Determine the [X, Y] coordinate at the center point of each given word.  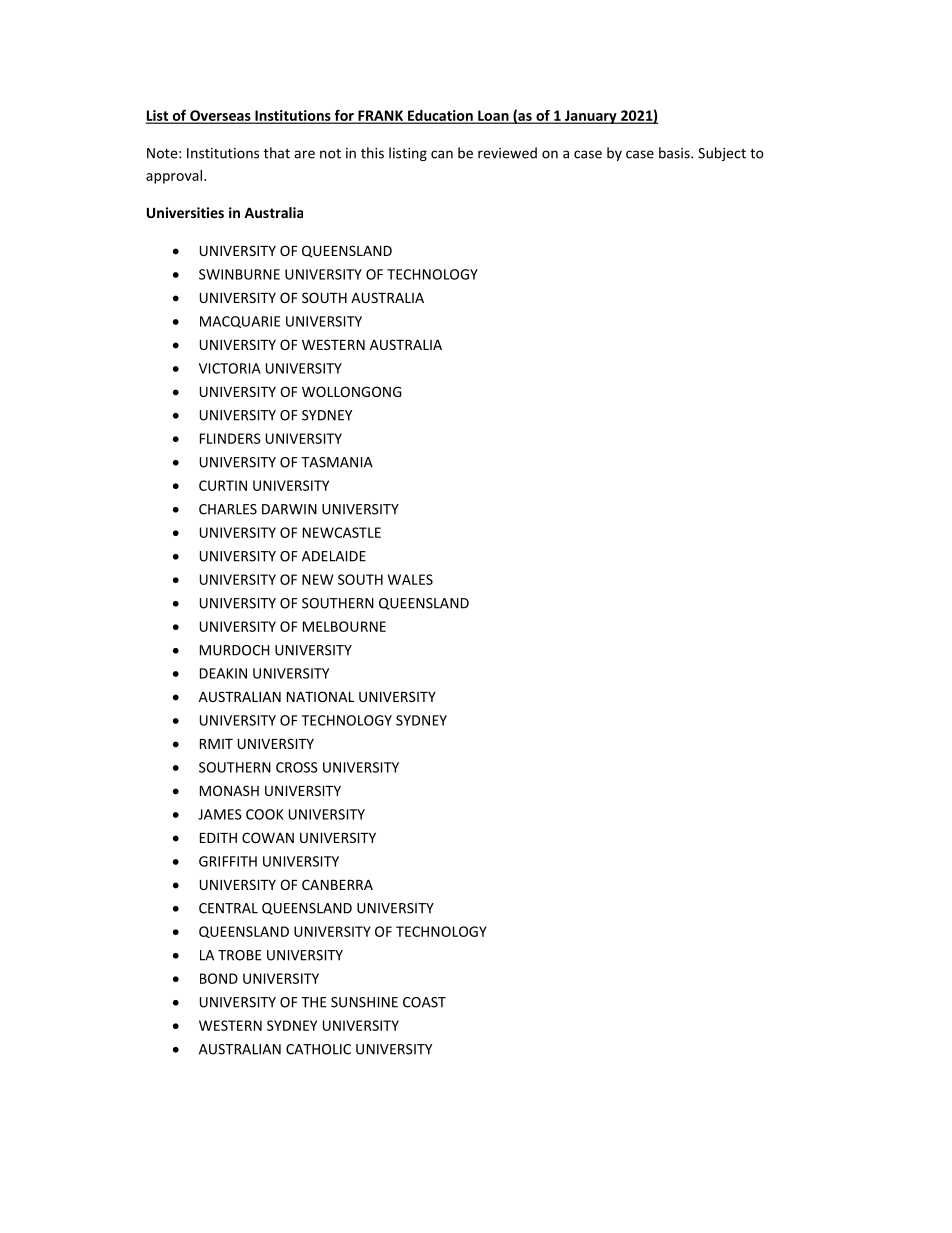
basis [675, 153]
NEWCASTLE [342, 532]
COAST [424, 1002]
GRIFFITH [228, 861]
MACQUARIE [240, 322]
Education [440, 117]
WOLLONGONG [352, 391]
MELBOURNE [344, 626]
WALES [410, 579]
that [277, 153]
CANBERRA [337, 884]
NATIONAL [320, 696]
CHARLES [228, 509]
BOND [219, 978]
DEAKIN [223, 673]
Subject [722, 154]
